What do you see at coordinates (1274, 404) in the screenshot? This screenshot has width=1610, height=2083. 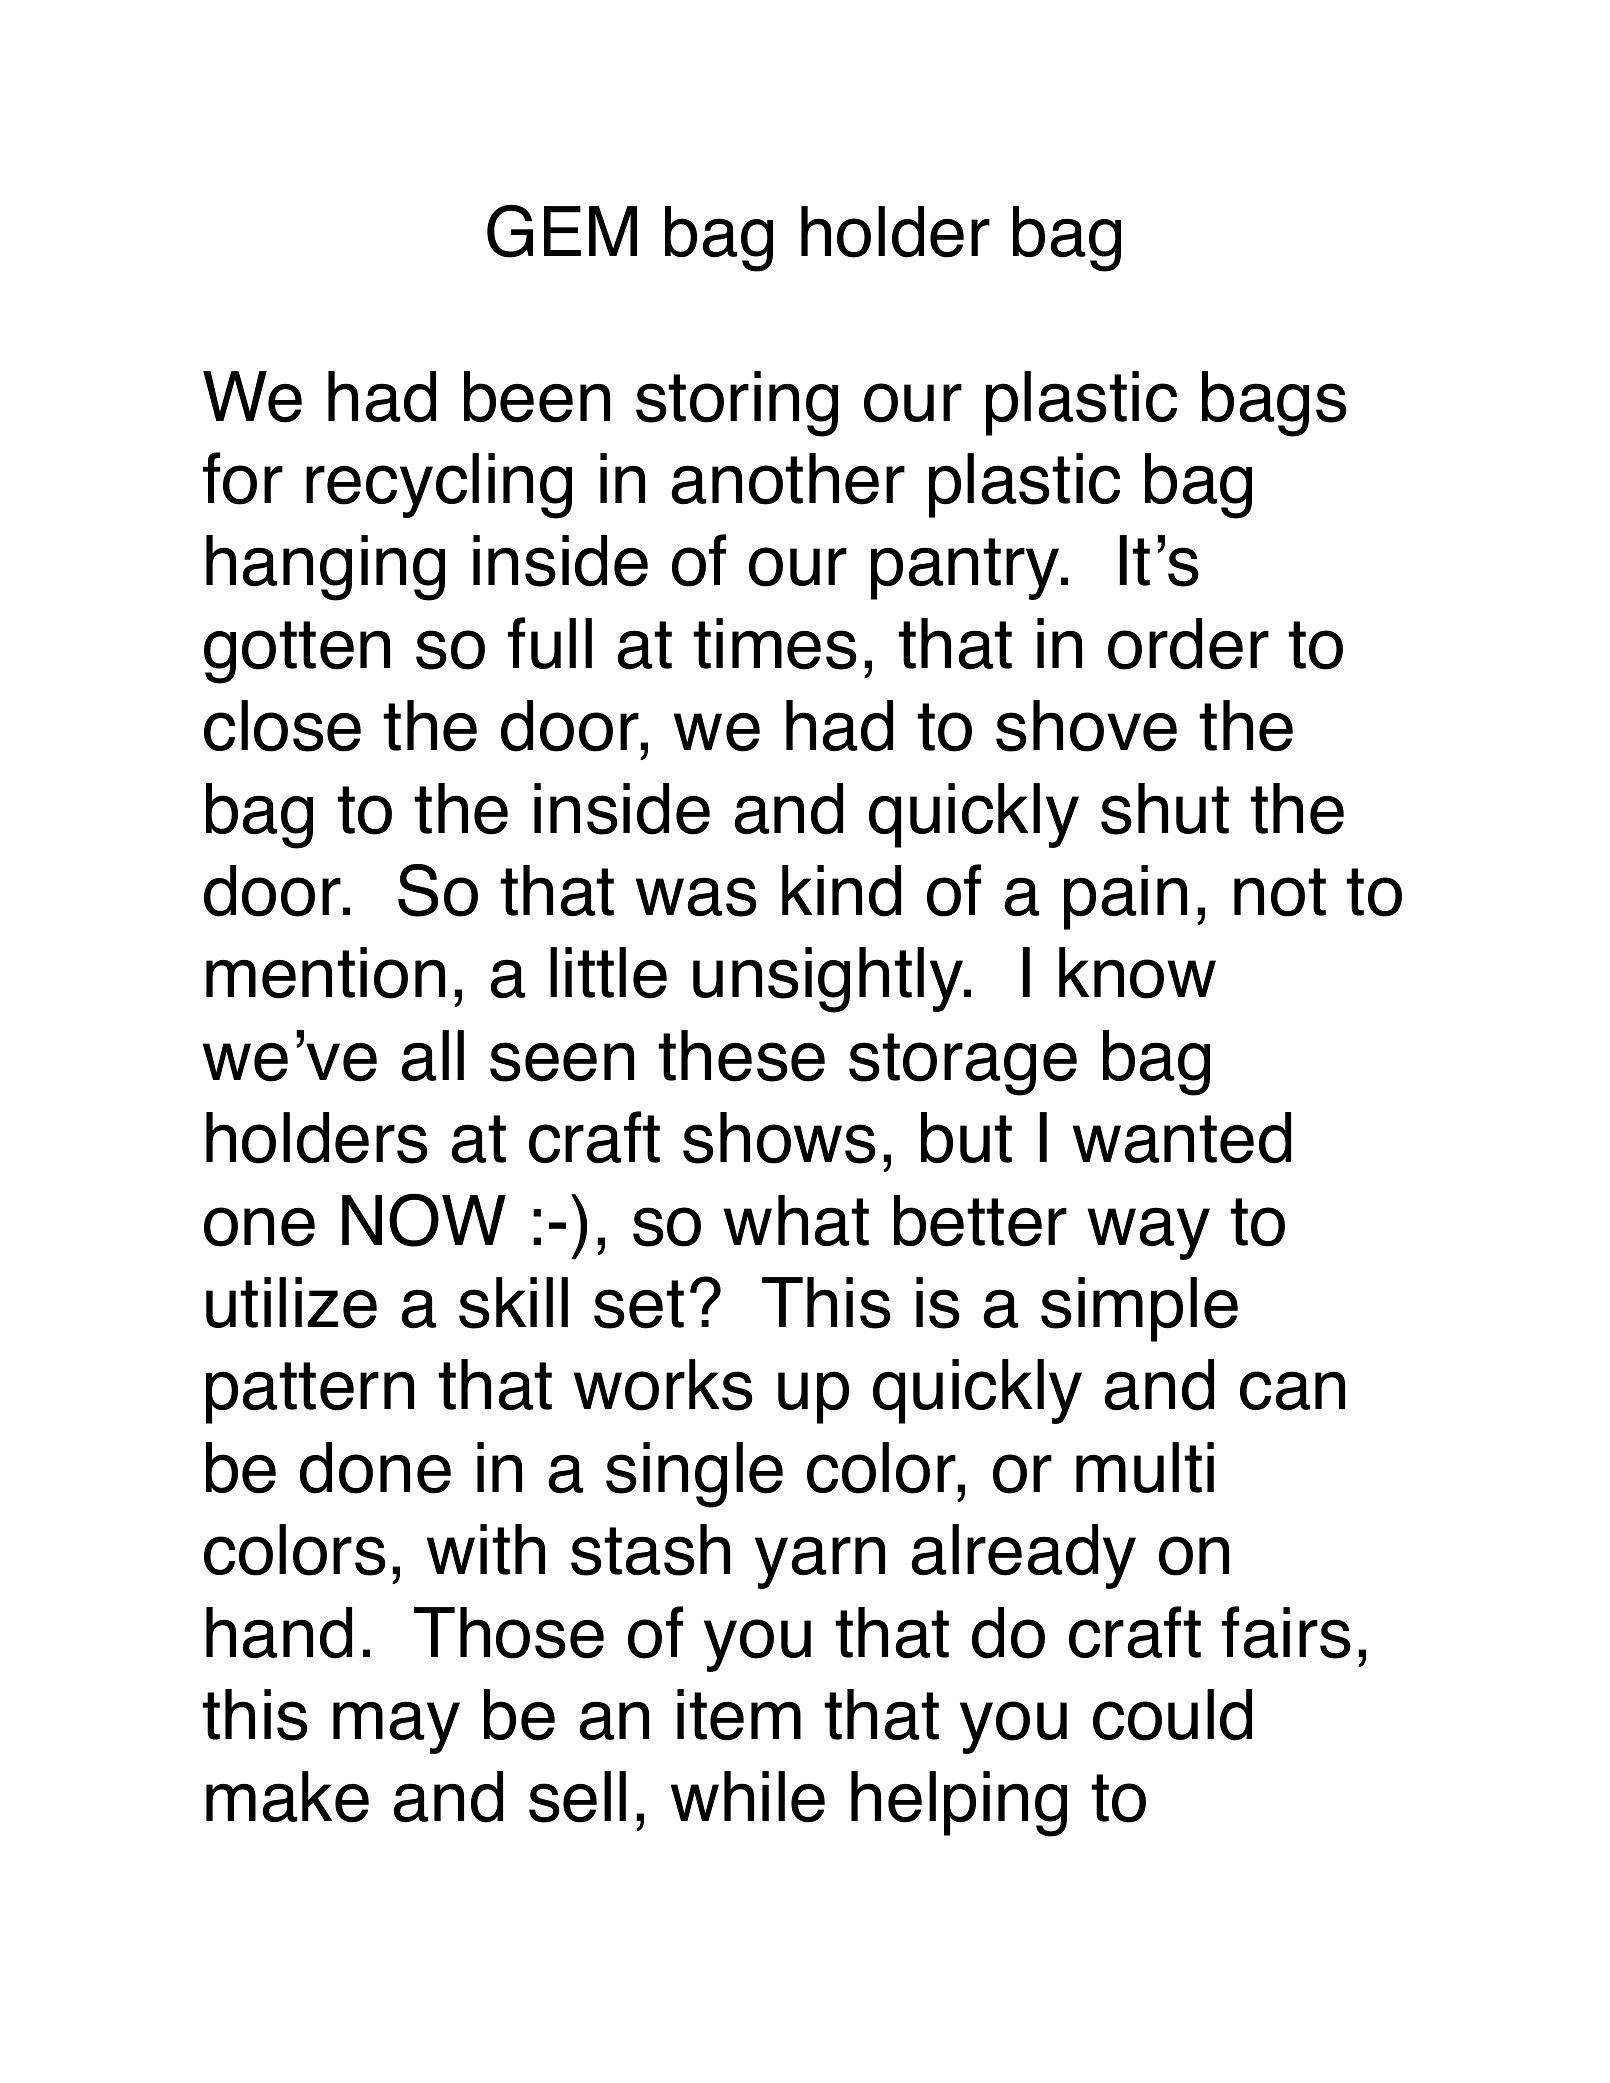 I see `bags` at bounding box center [1274, 404].
